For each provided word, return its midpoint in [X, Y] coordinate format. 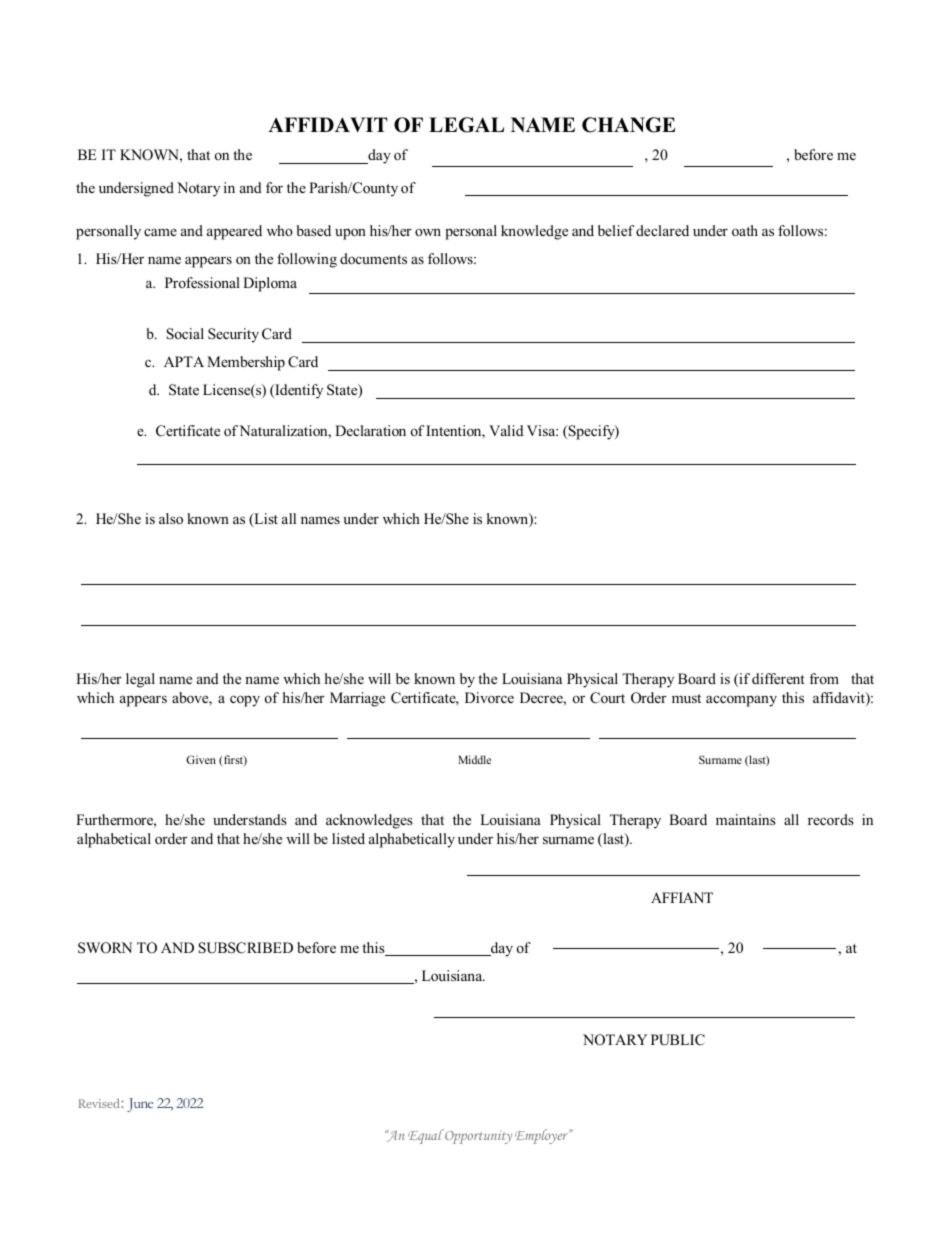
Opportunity [477, 1136]
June [140, 1105]
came [160, 232]
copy [245, 701]
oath [745, 230]
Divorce [489, 697]
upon [350, 234]
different [778, 678]
